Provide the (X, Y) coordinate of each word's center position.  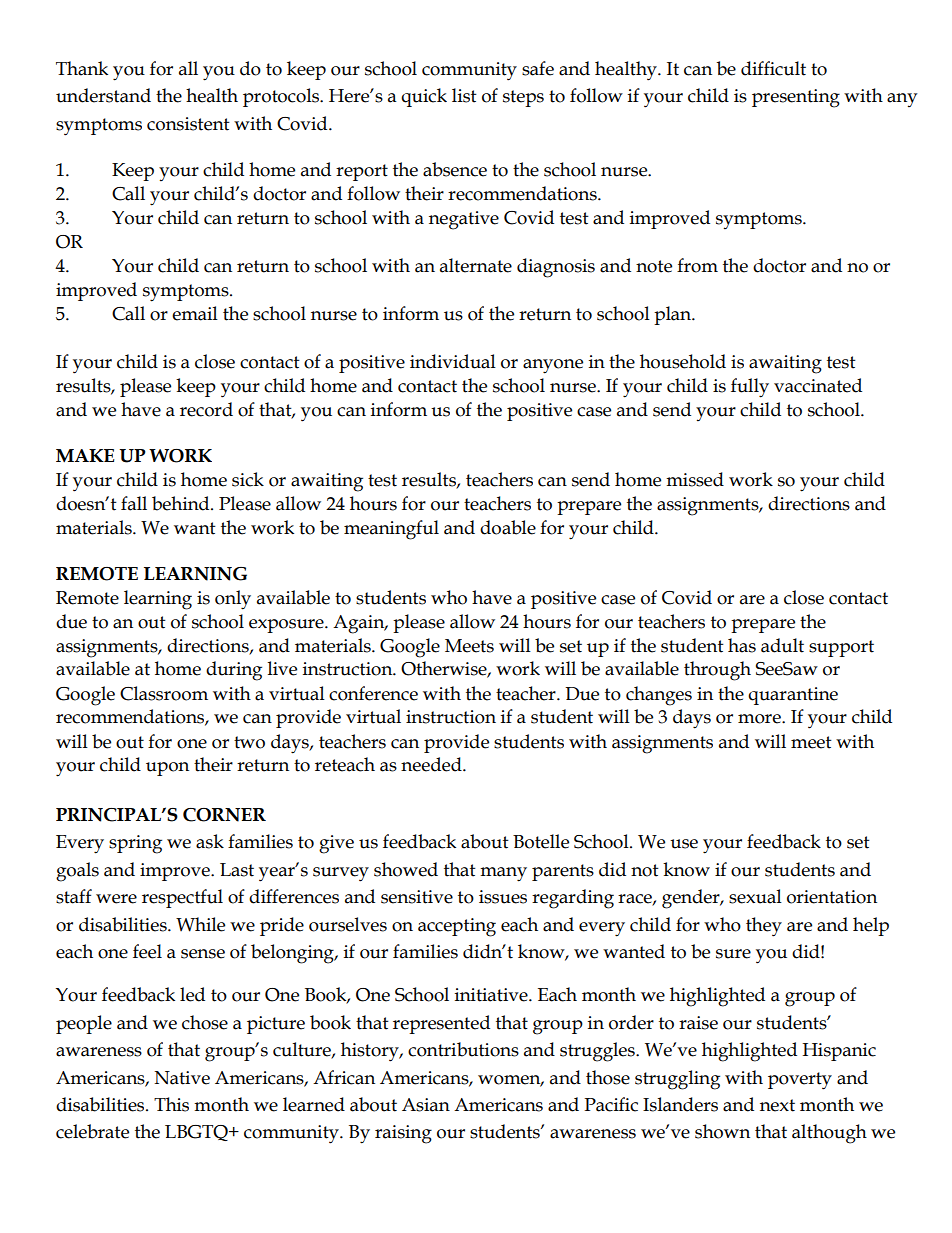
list (464, 95)
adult (782, 645)
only (233, 600)
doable (508, 527)
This (171, 1104)
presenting (796, 98)
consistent (188, 124)
